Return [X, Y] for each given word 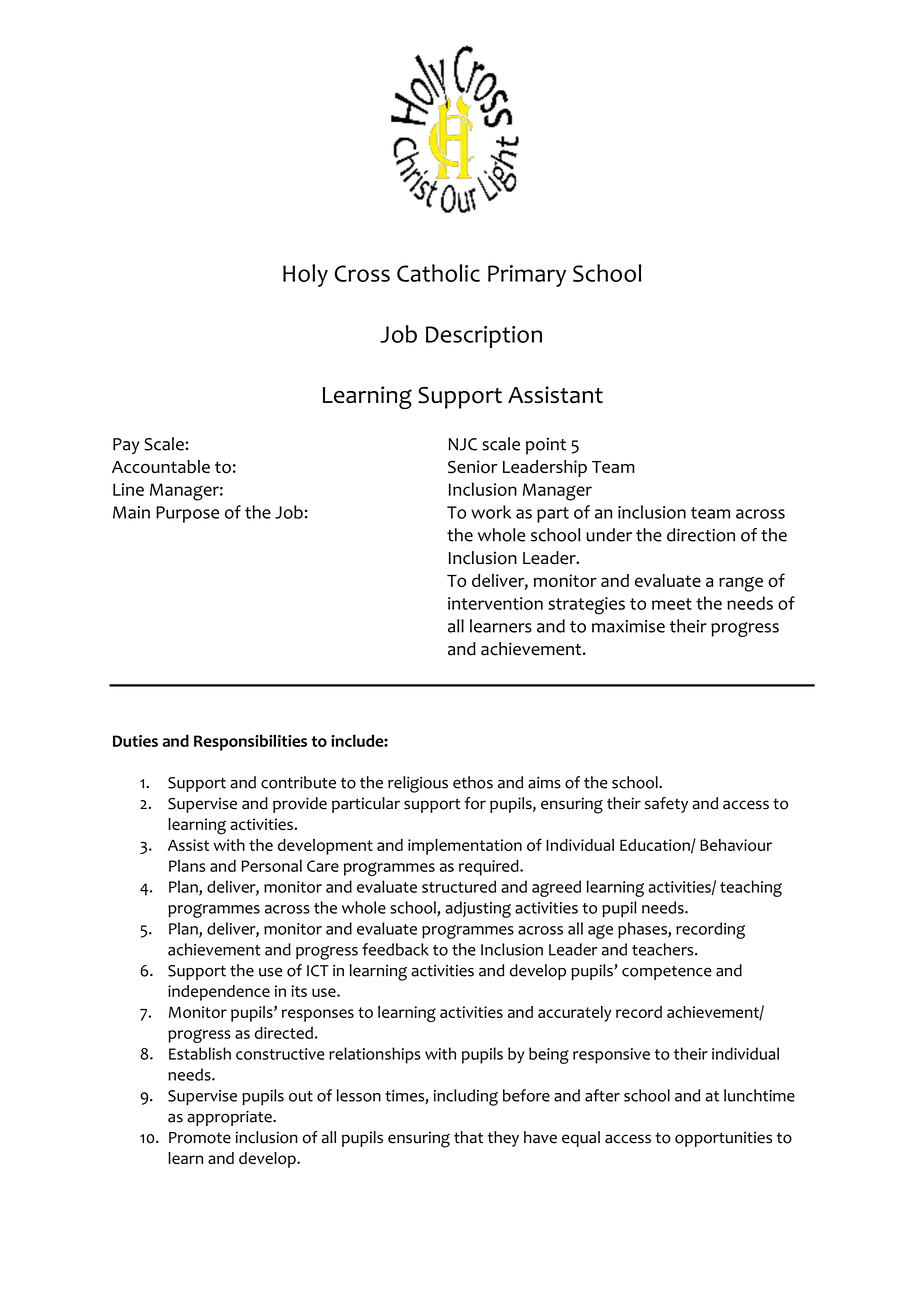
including [466, 1097]
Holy [305, 275]
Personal [272, 865]
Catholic [438, 273]
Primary [527, 276]
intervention [495, 603]
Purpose [187, 514]
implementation [465, 847]
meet [672, 604]
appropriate [230, 1118]
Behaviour [736, 845]
